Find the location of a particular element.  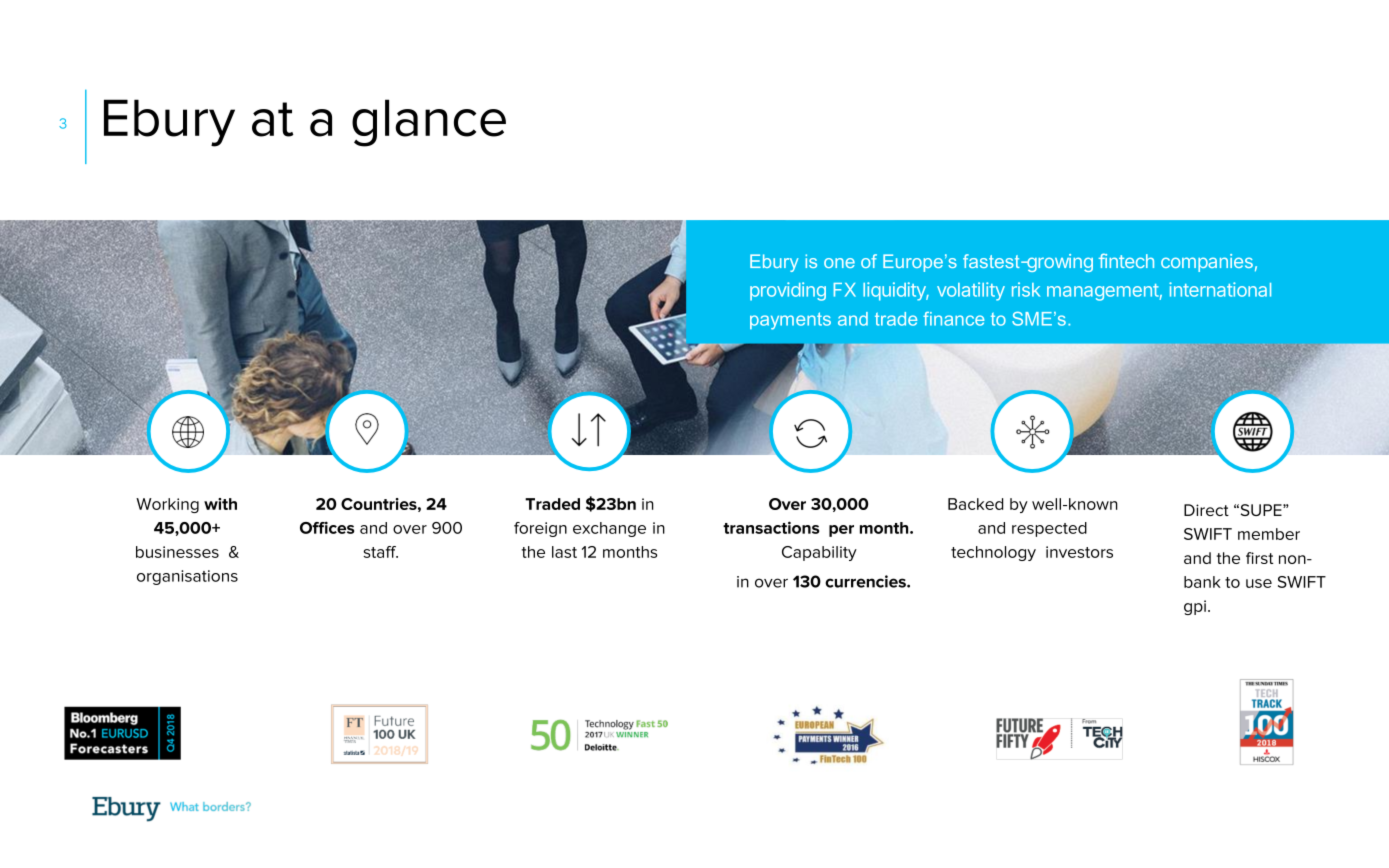

gpi is located at coordinates (1195, 607).
